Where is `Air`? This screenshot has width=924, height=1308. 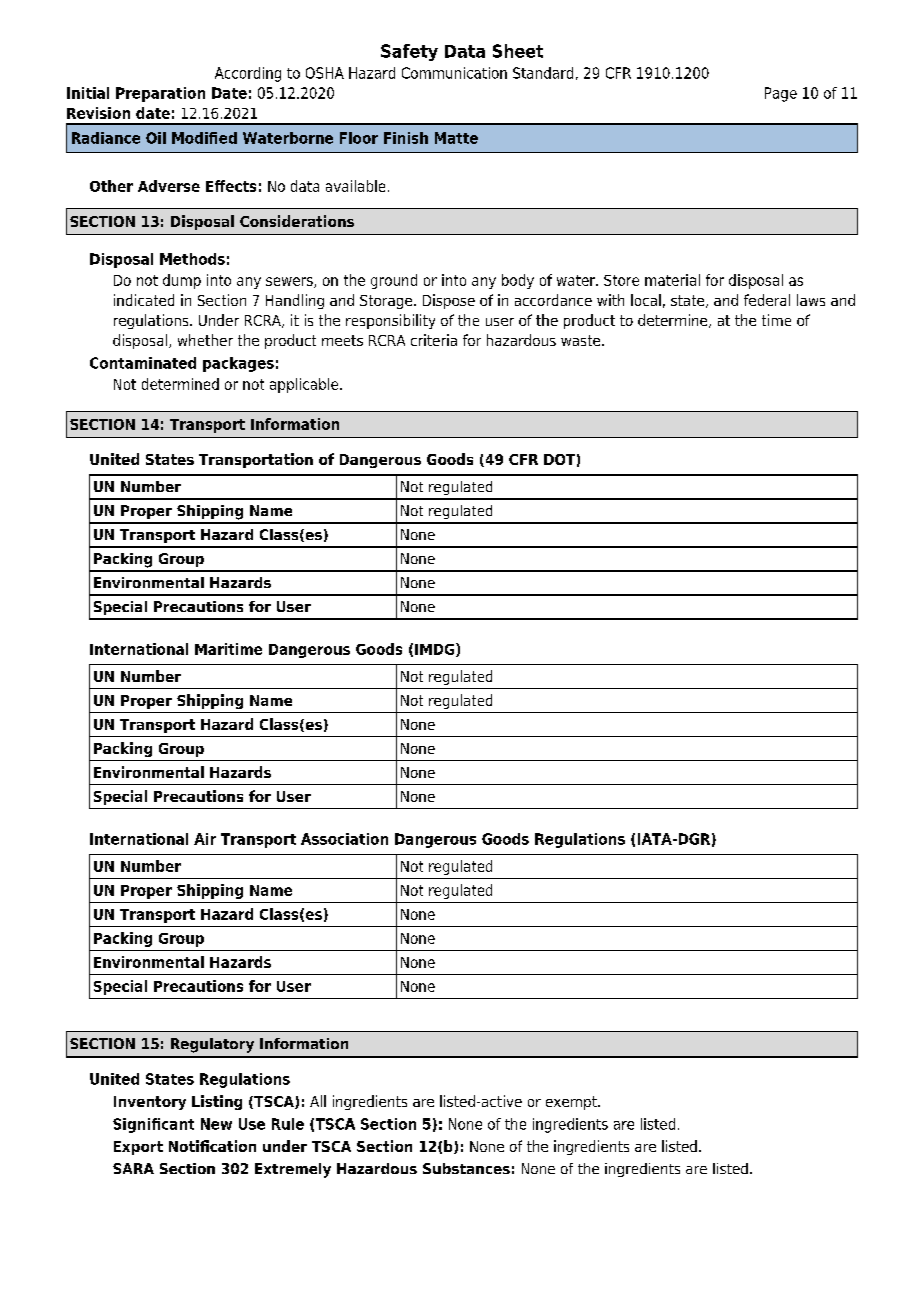 Air is located at coordinates (205, 839).
